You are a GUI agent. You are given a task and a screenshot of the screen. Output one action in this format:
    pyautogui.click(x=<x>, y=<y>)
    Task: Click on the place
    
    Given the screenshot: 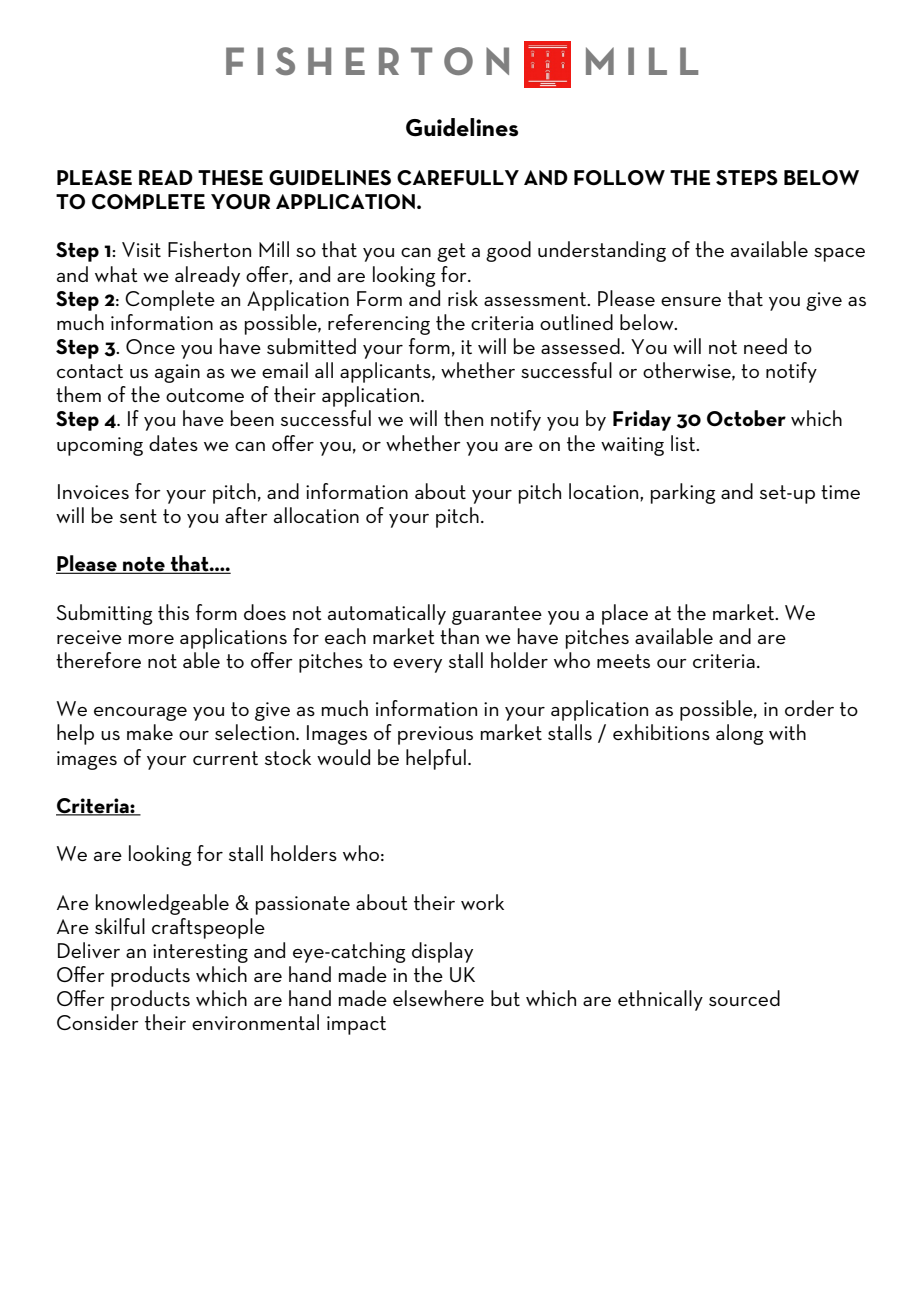 What is the action you would take?
    pyautogui.click(x=625, y=614)
